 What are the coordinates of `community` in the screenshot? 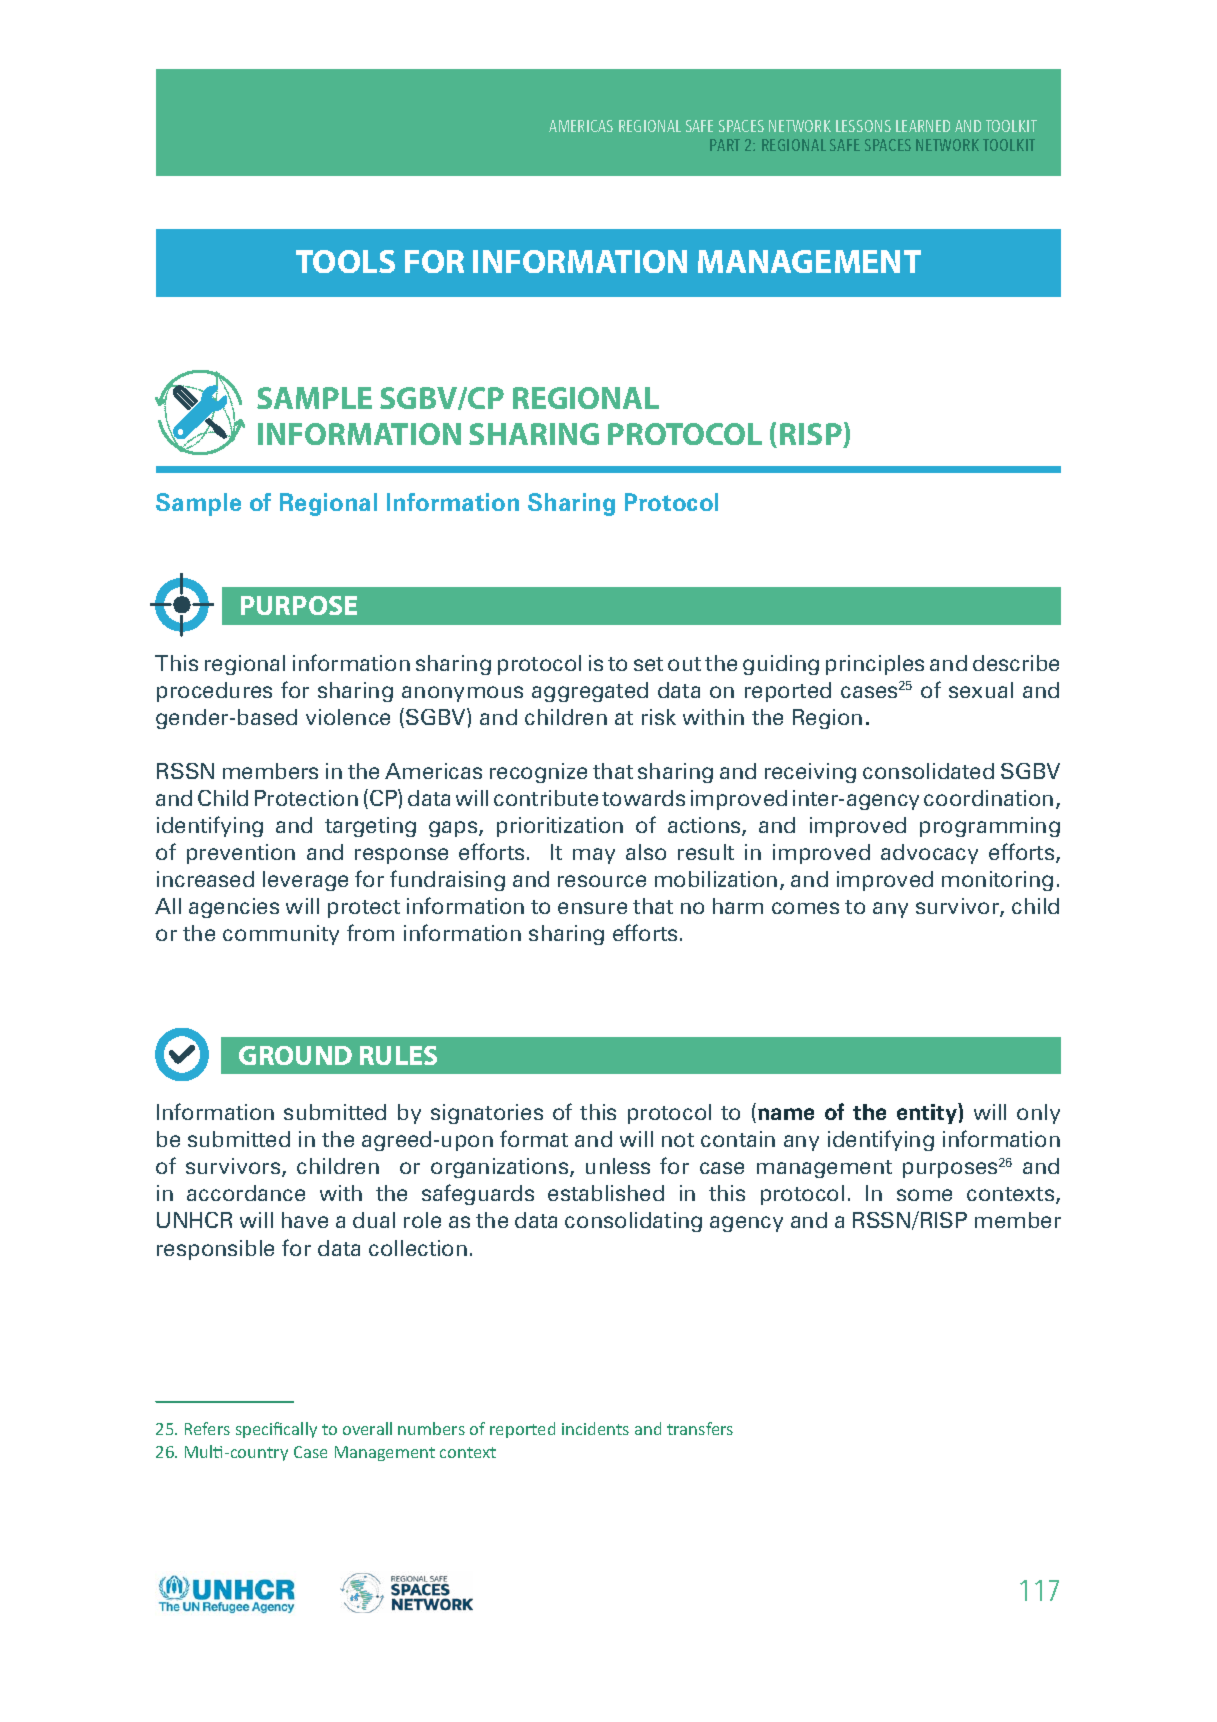 It's located at (281, 935).
